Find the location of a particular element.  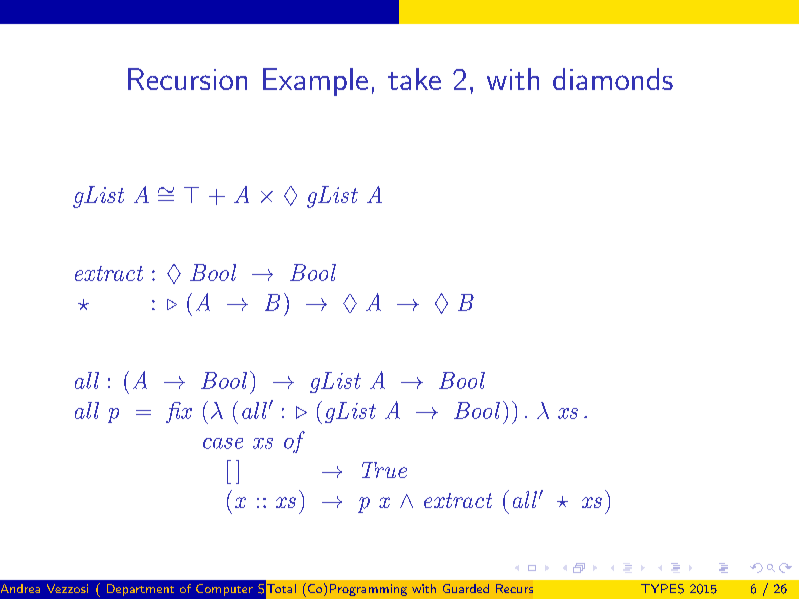

take is located at coordinates (414, 79).
